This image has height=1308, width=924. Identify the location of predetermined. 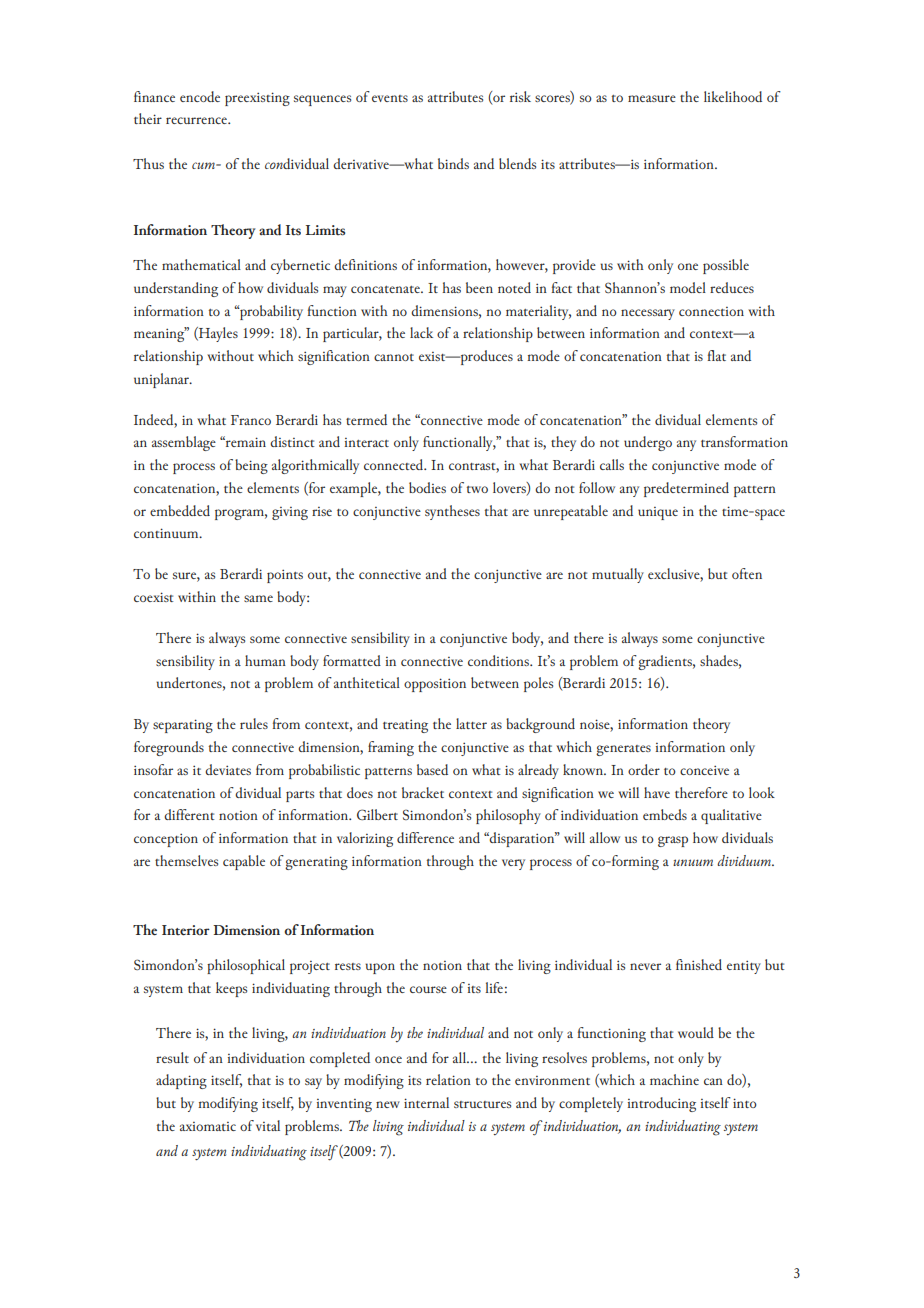
(686, 489).
